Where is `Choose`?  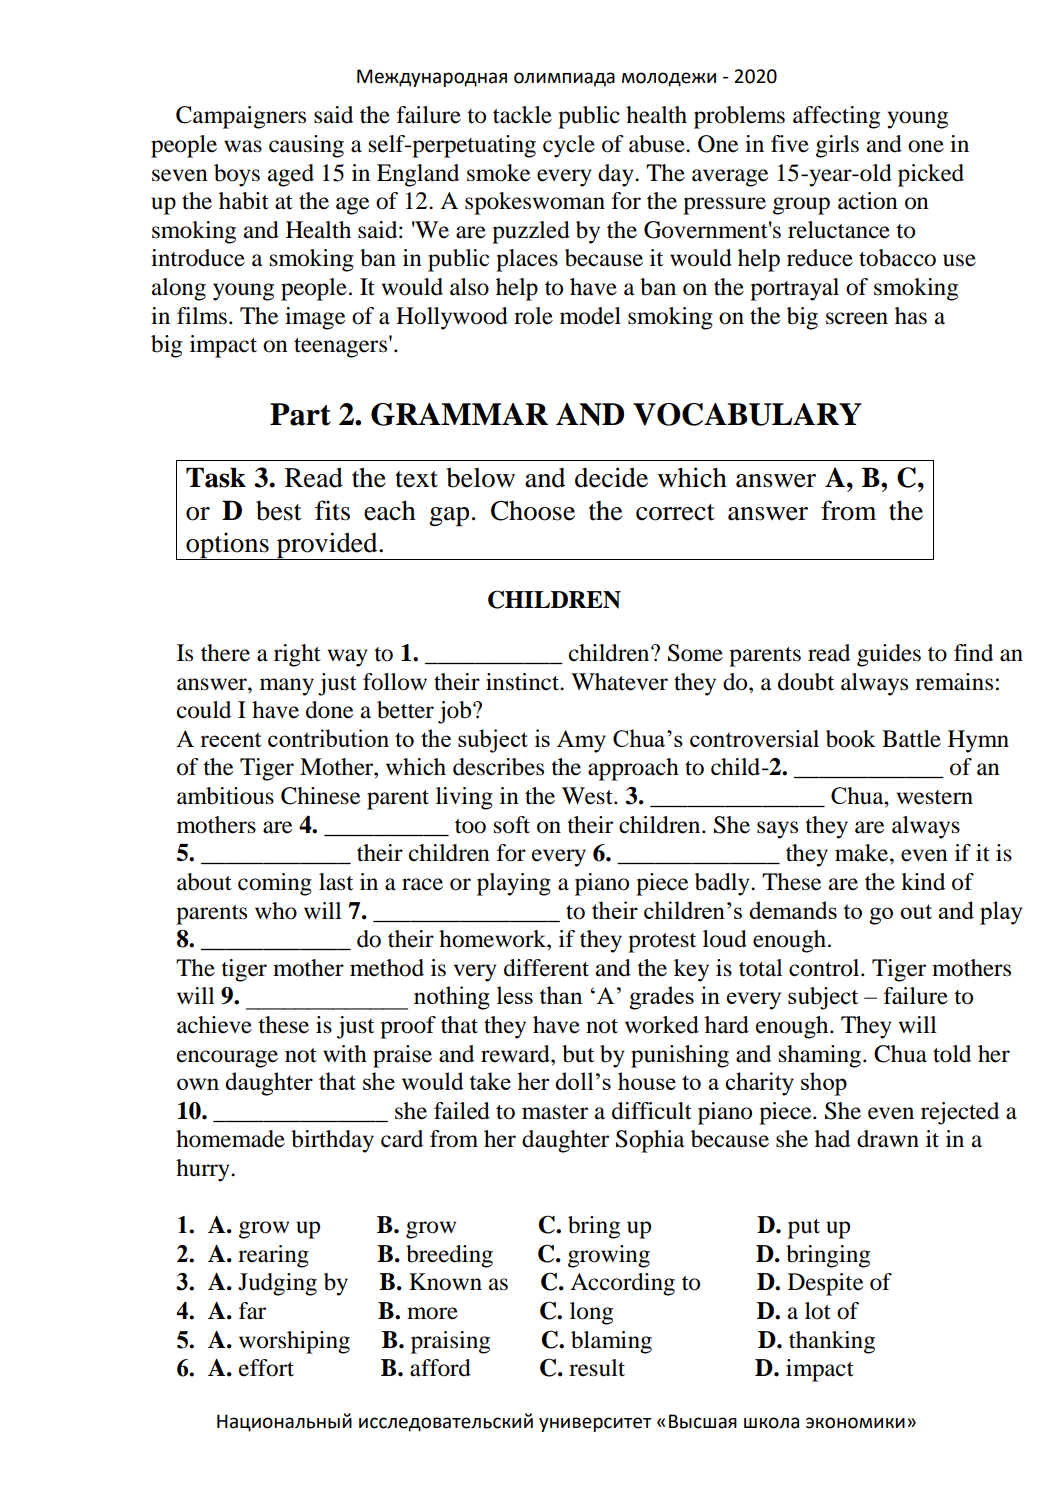 Choose is located at coordinates (533, 511).
